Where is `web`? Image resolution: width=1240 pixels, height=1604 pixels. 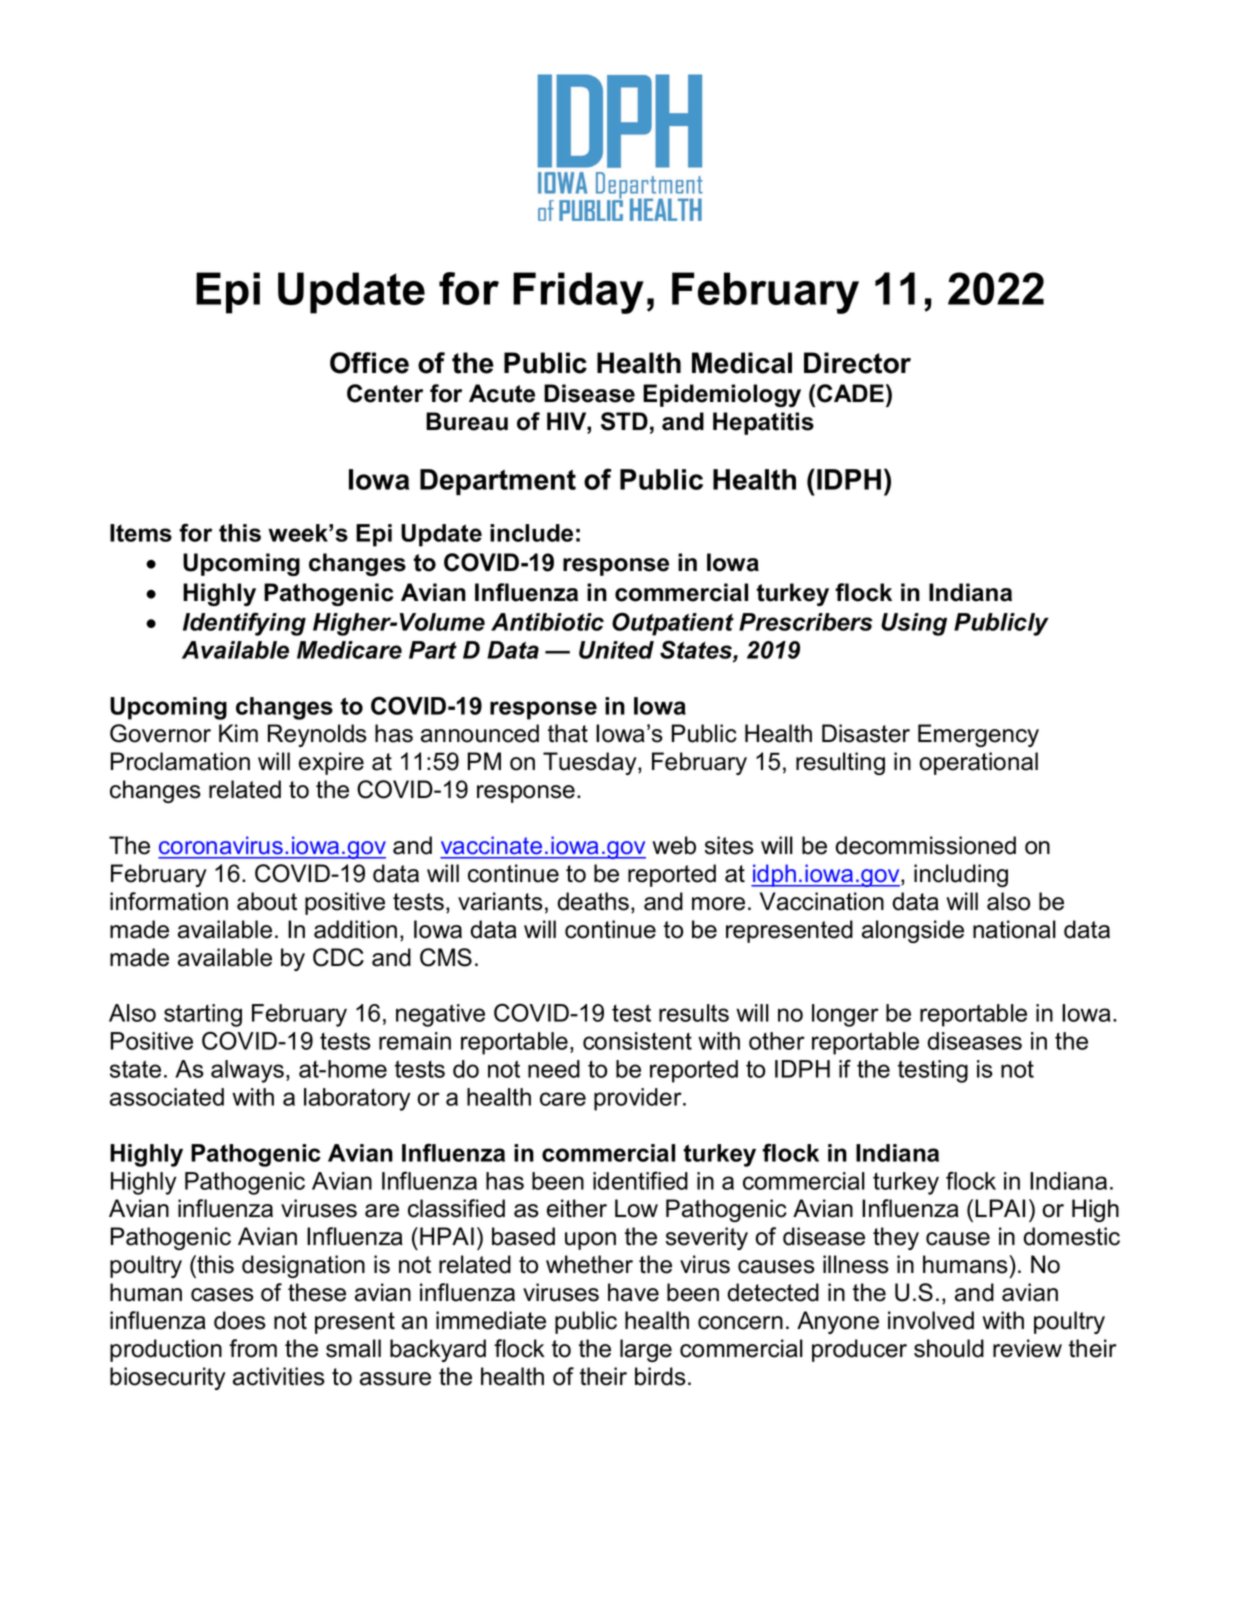
web is located at coordinates (674, 845).
